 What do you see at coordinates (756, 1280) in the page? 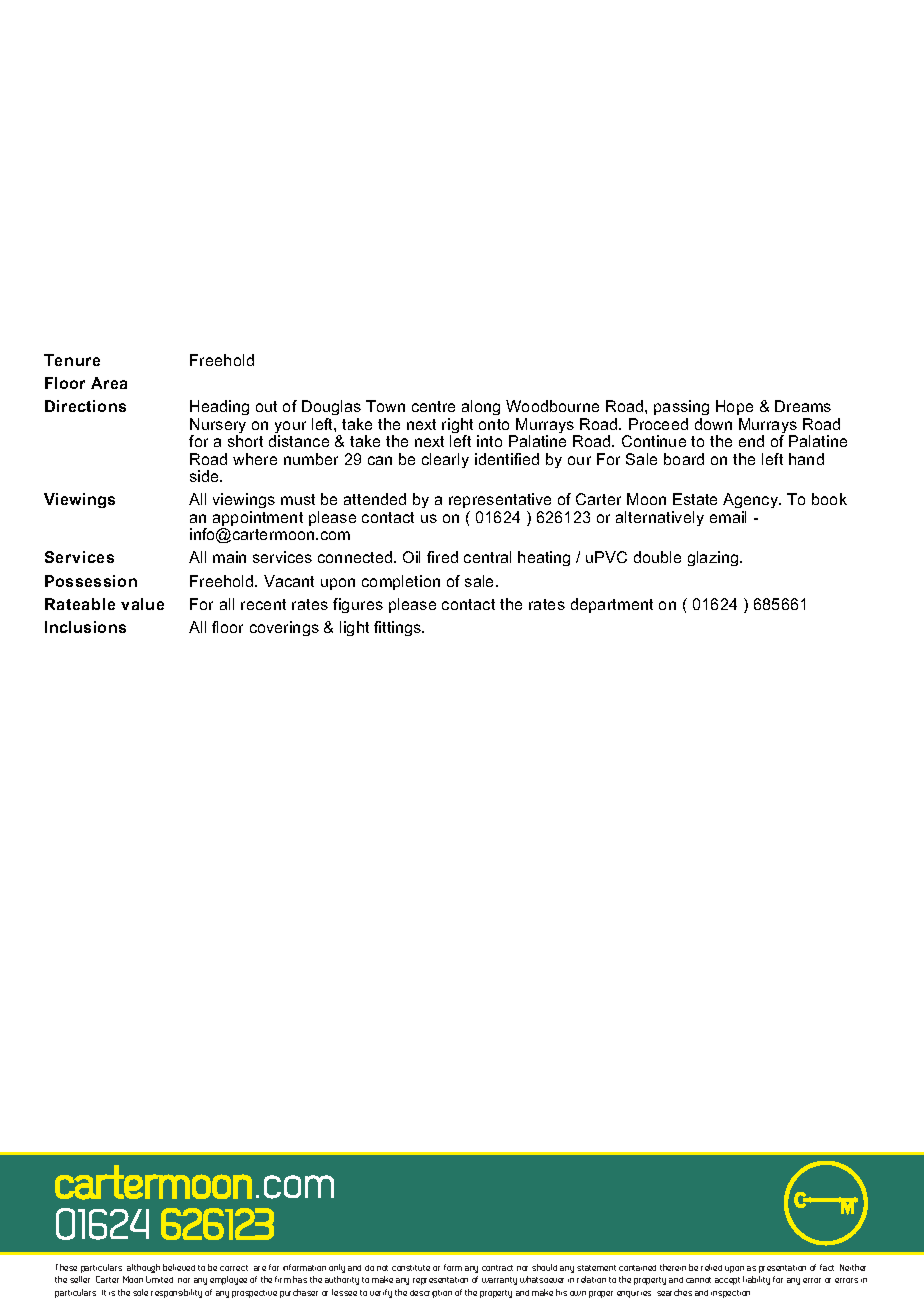
I see `liability` at bounding box center [756, 1280].
